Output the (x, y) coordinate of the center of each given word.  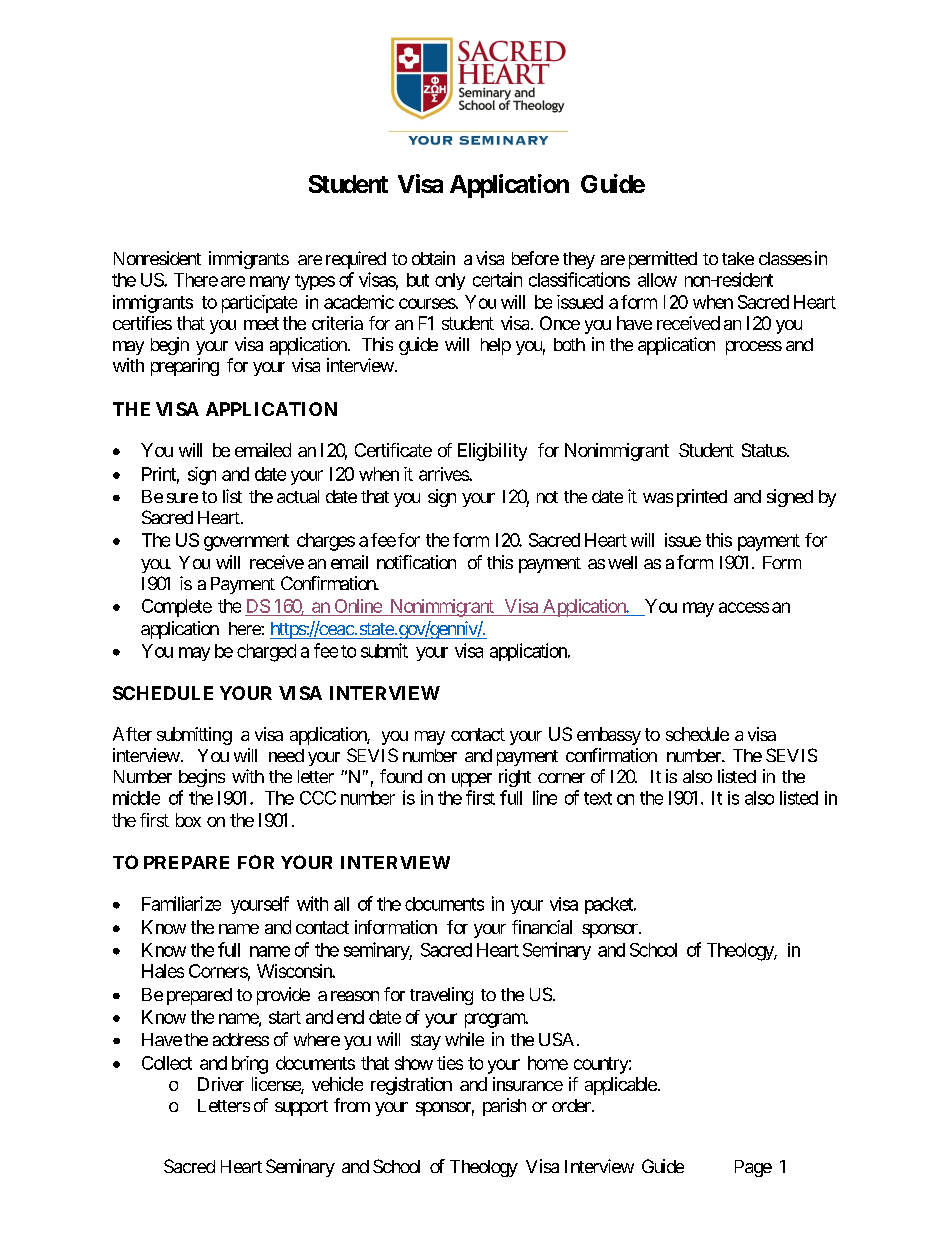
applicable (621, 1086)
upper (472, 780)
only (450, 281)
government (246, 542)
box (188, 820)
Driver (221, 1084)
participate (259, 304)
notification (416, 562)
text (598, 798)
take (738, 258)
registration (411, 1086)
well (622, 562)
